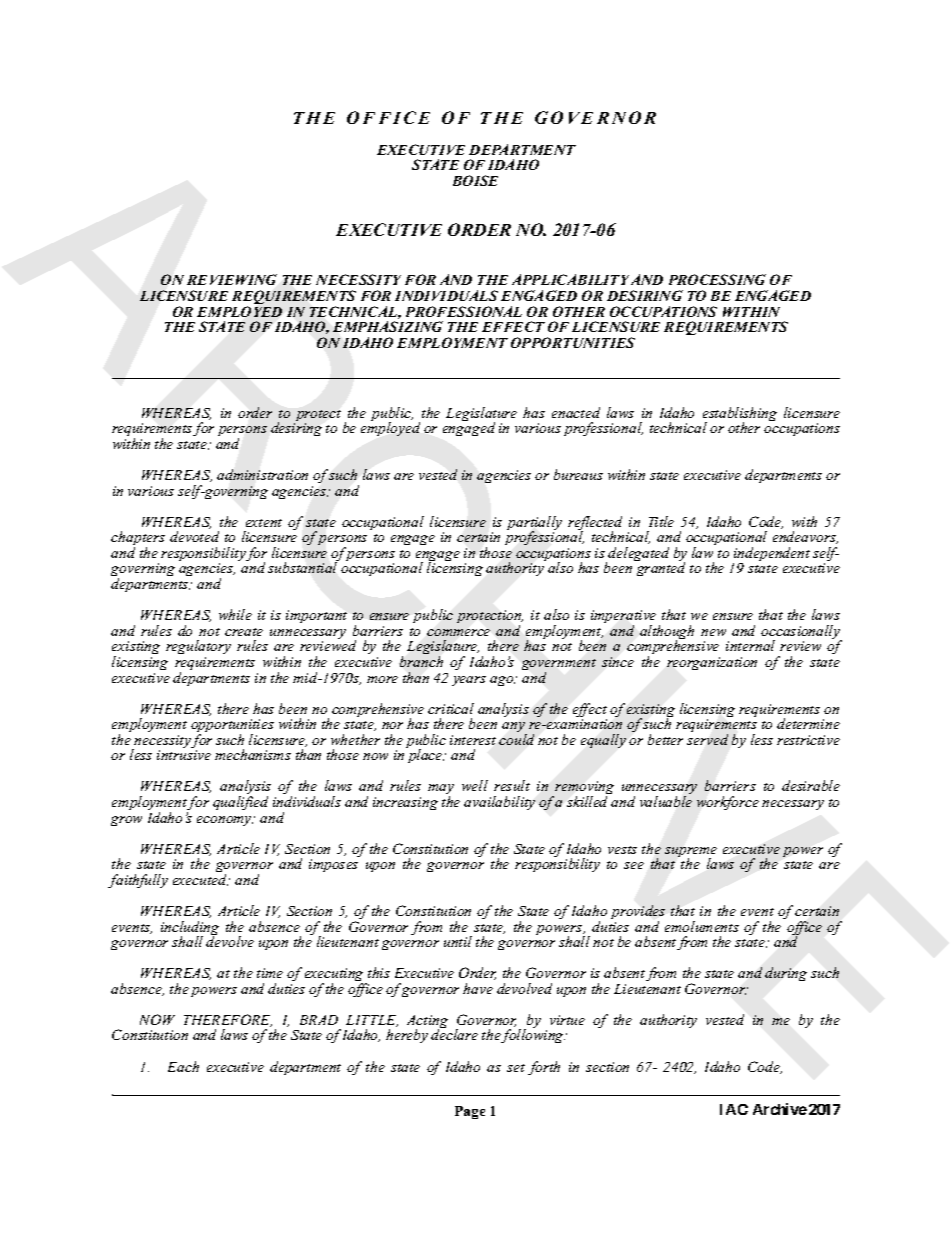 The height and width of the document is (1233, 952). What do you see at coordinates (184, 755) in the document?
I see `intrusive` at bounding box center [184, 755].
